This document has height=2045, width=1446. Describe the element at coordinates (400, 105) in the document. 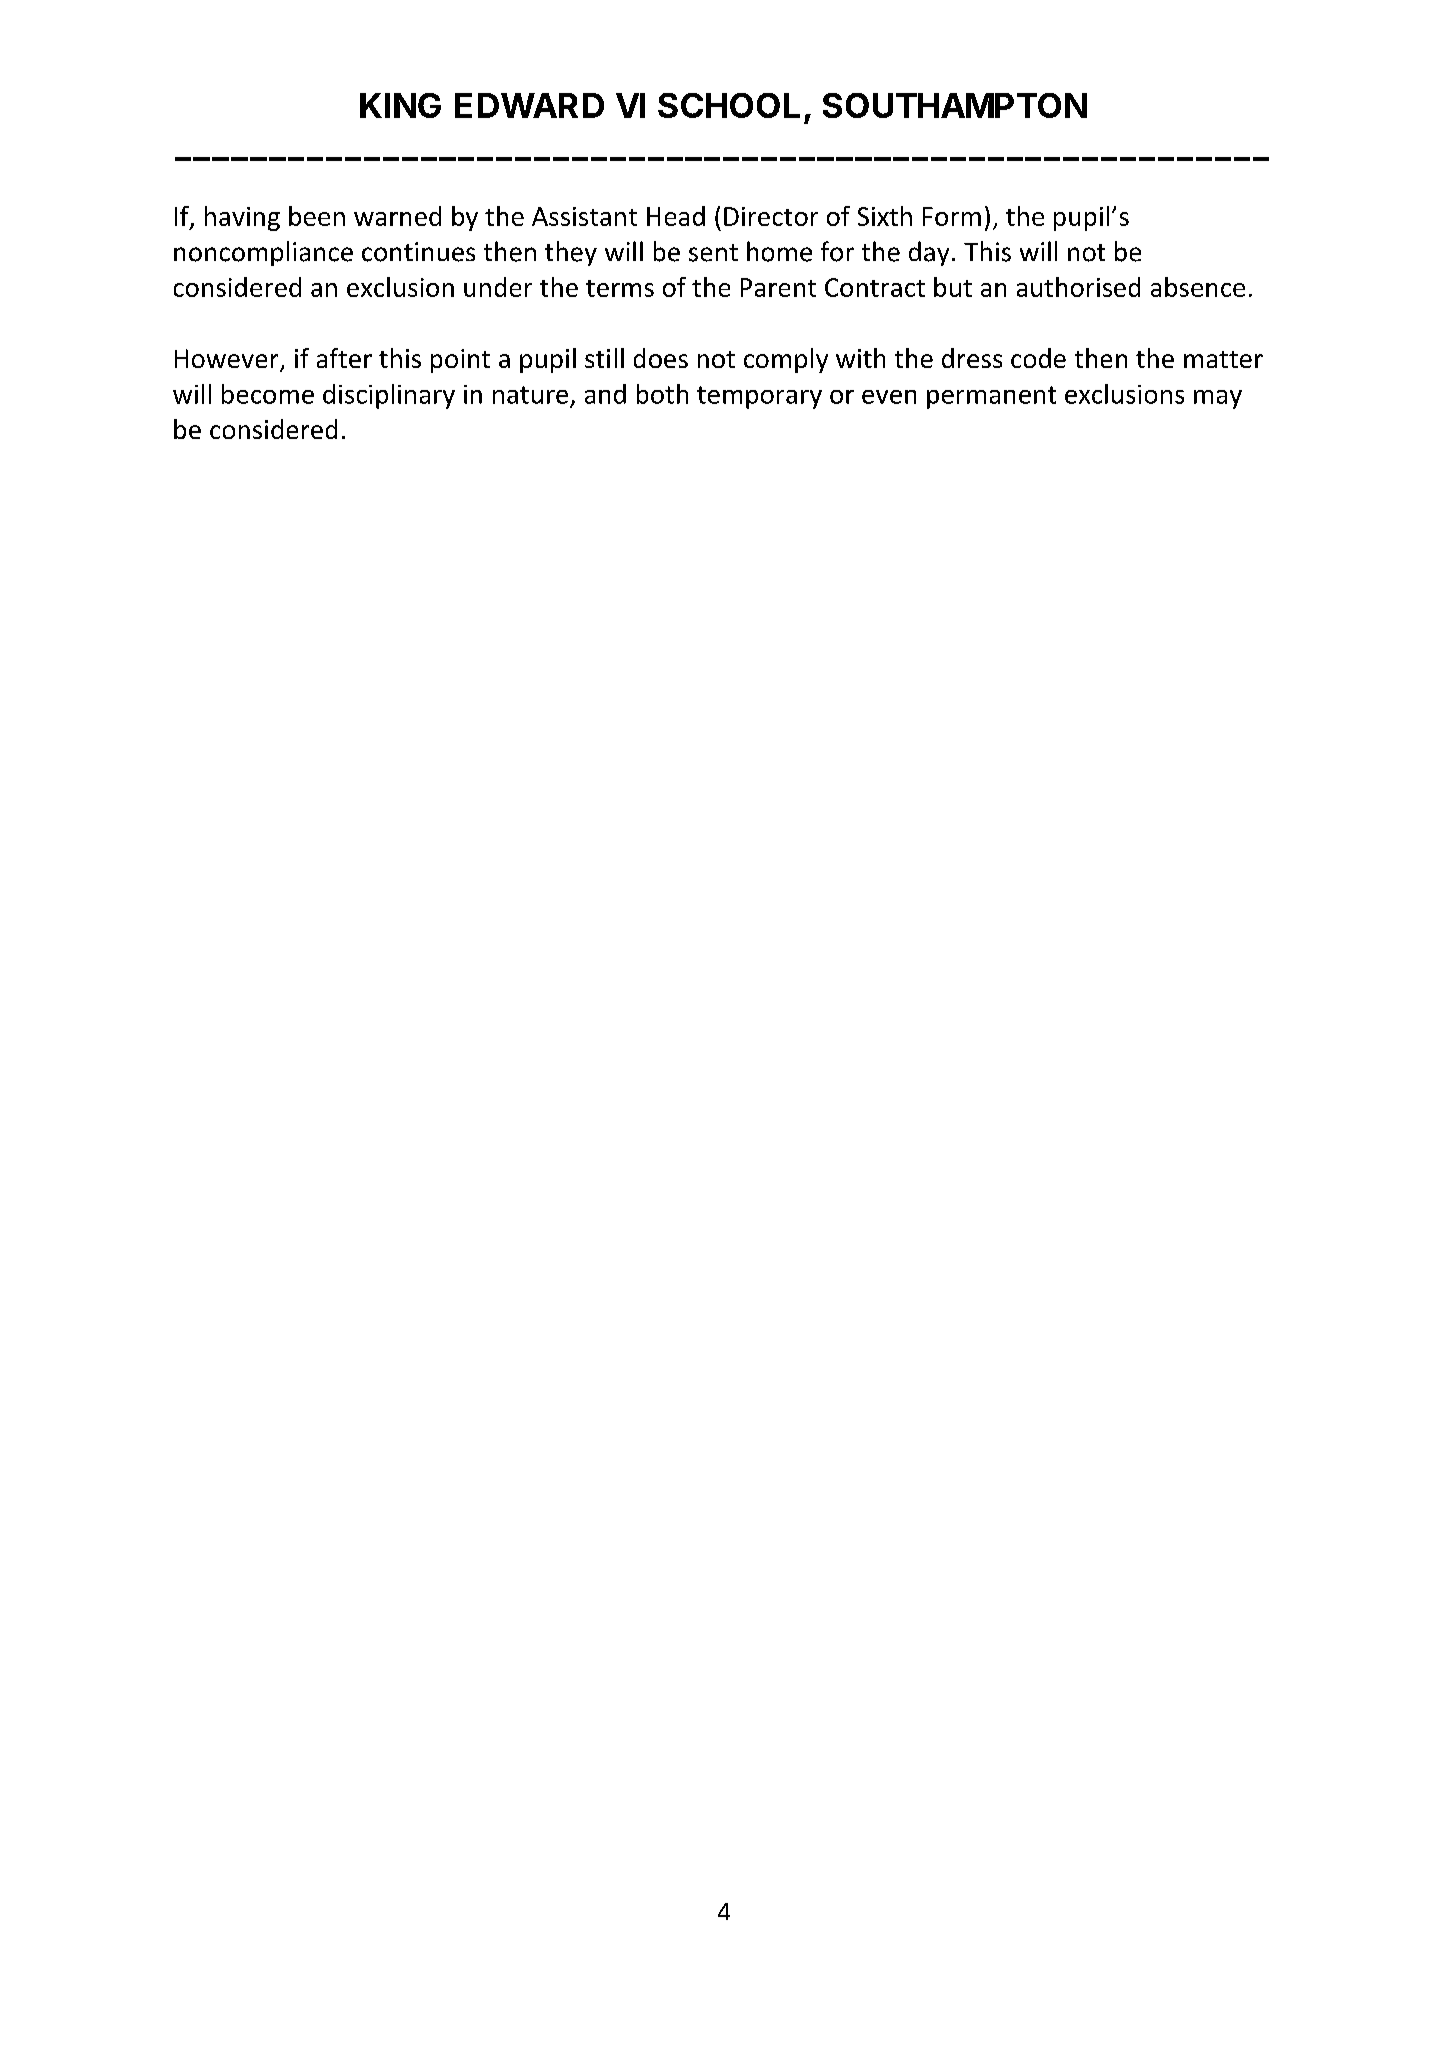

I see `KING` at that location.
